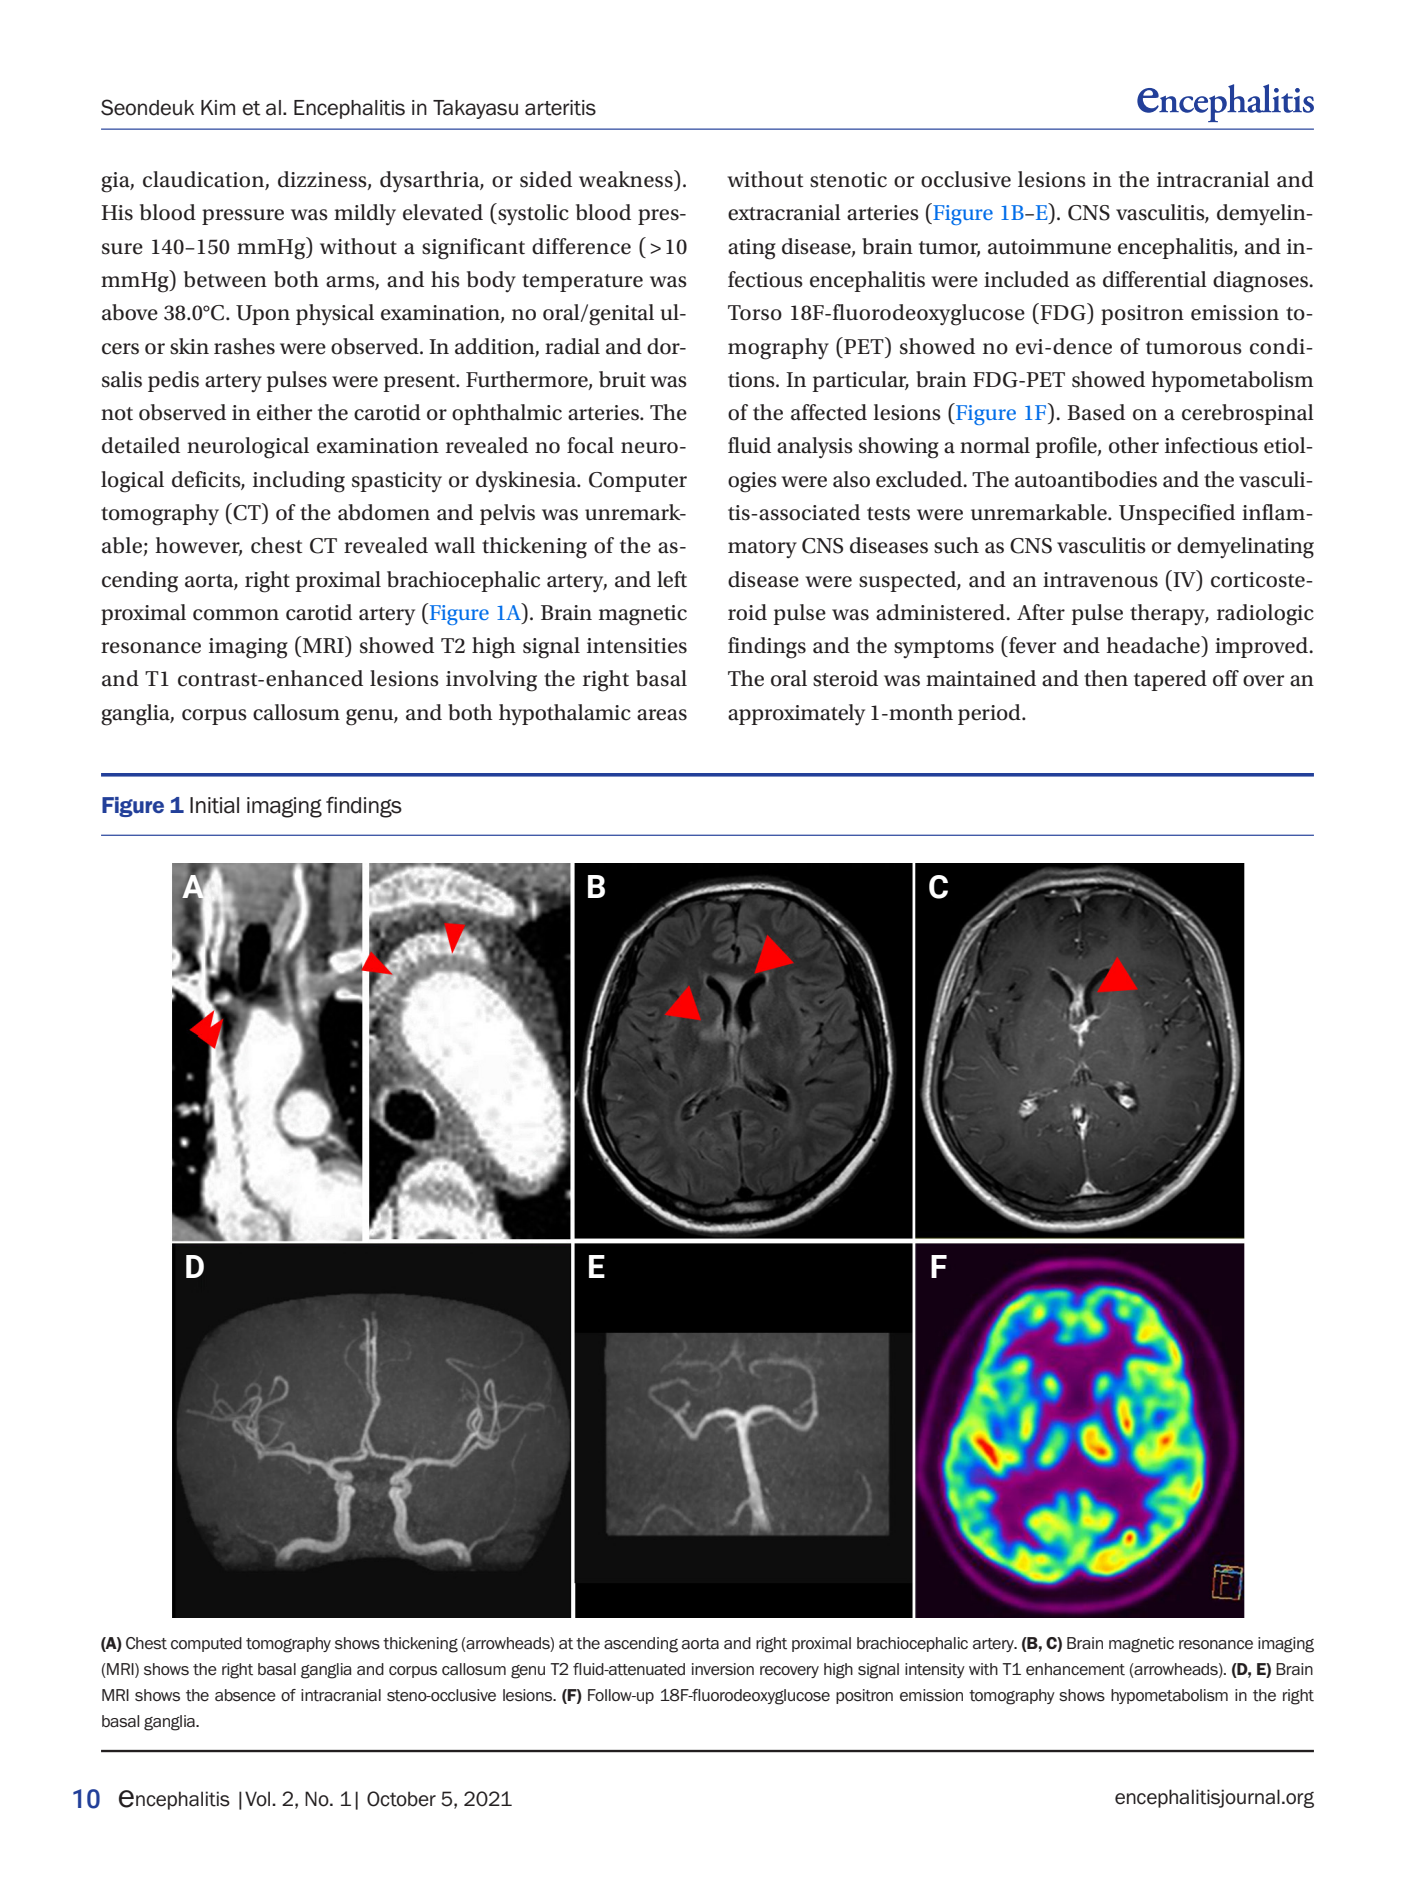 The height and width of the document is (1887, 1415). Describe the element at coordinates (1049, 247) in the document. I see `autoimmune` at that location.
